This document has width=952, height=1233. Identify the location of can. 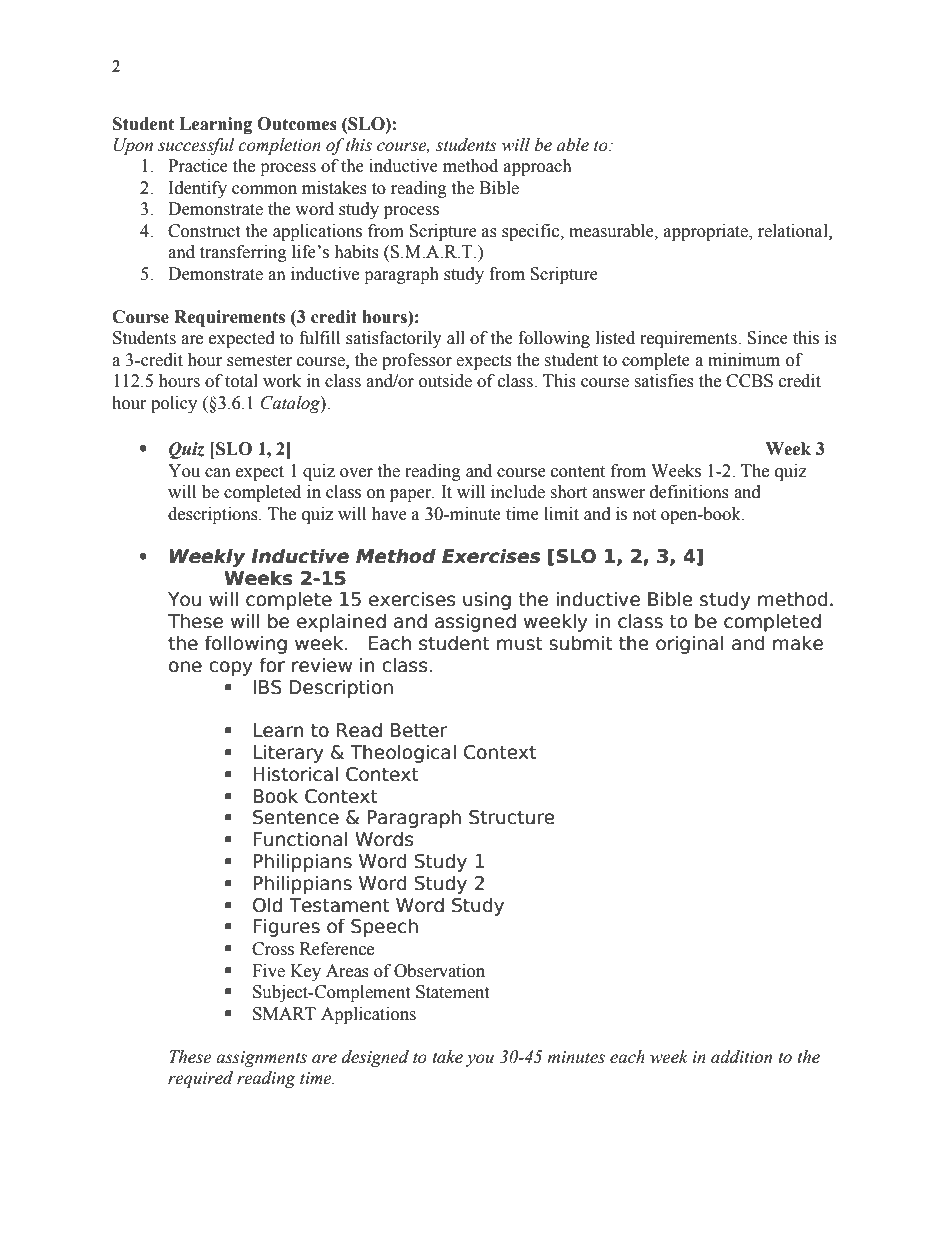
(218, 473).
